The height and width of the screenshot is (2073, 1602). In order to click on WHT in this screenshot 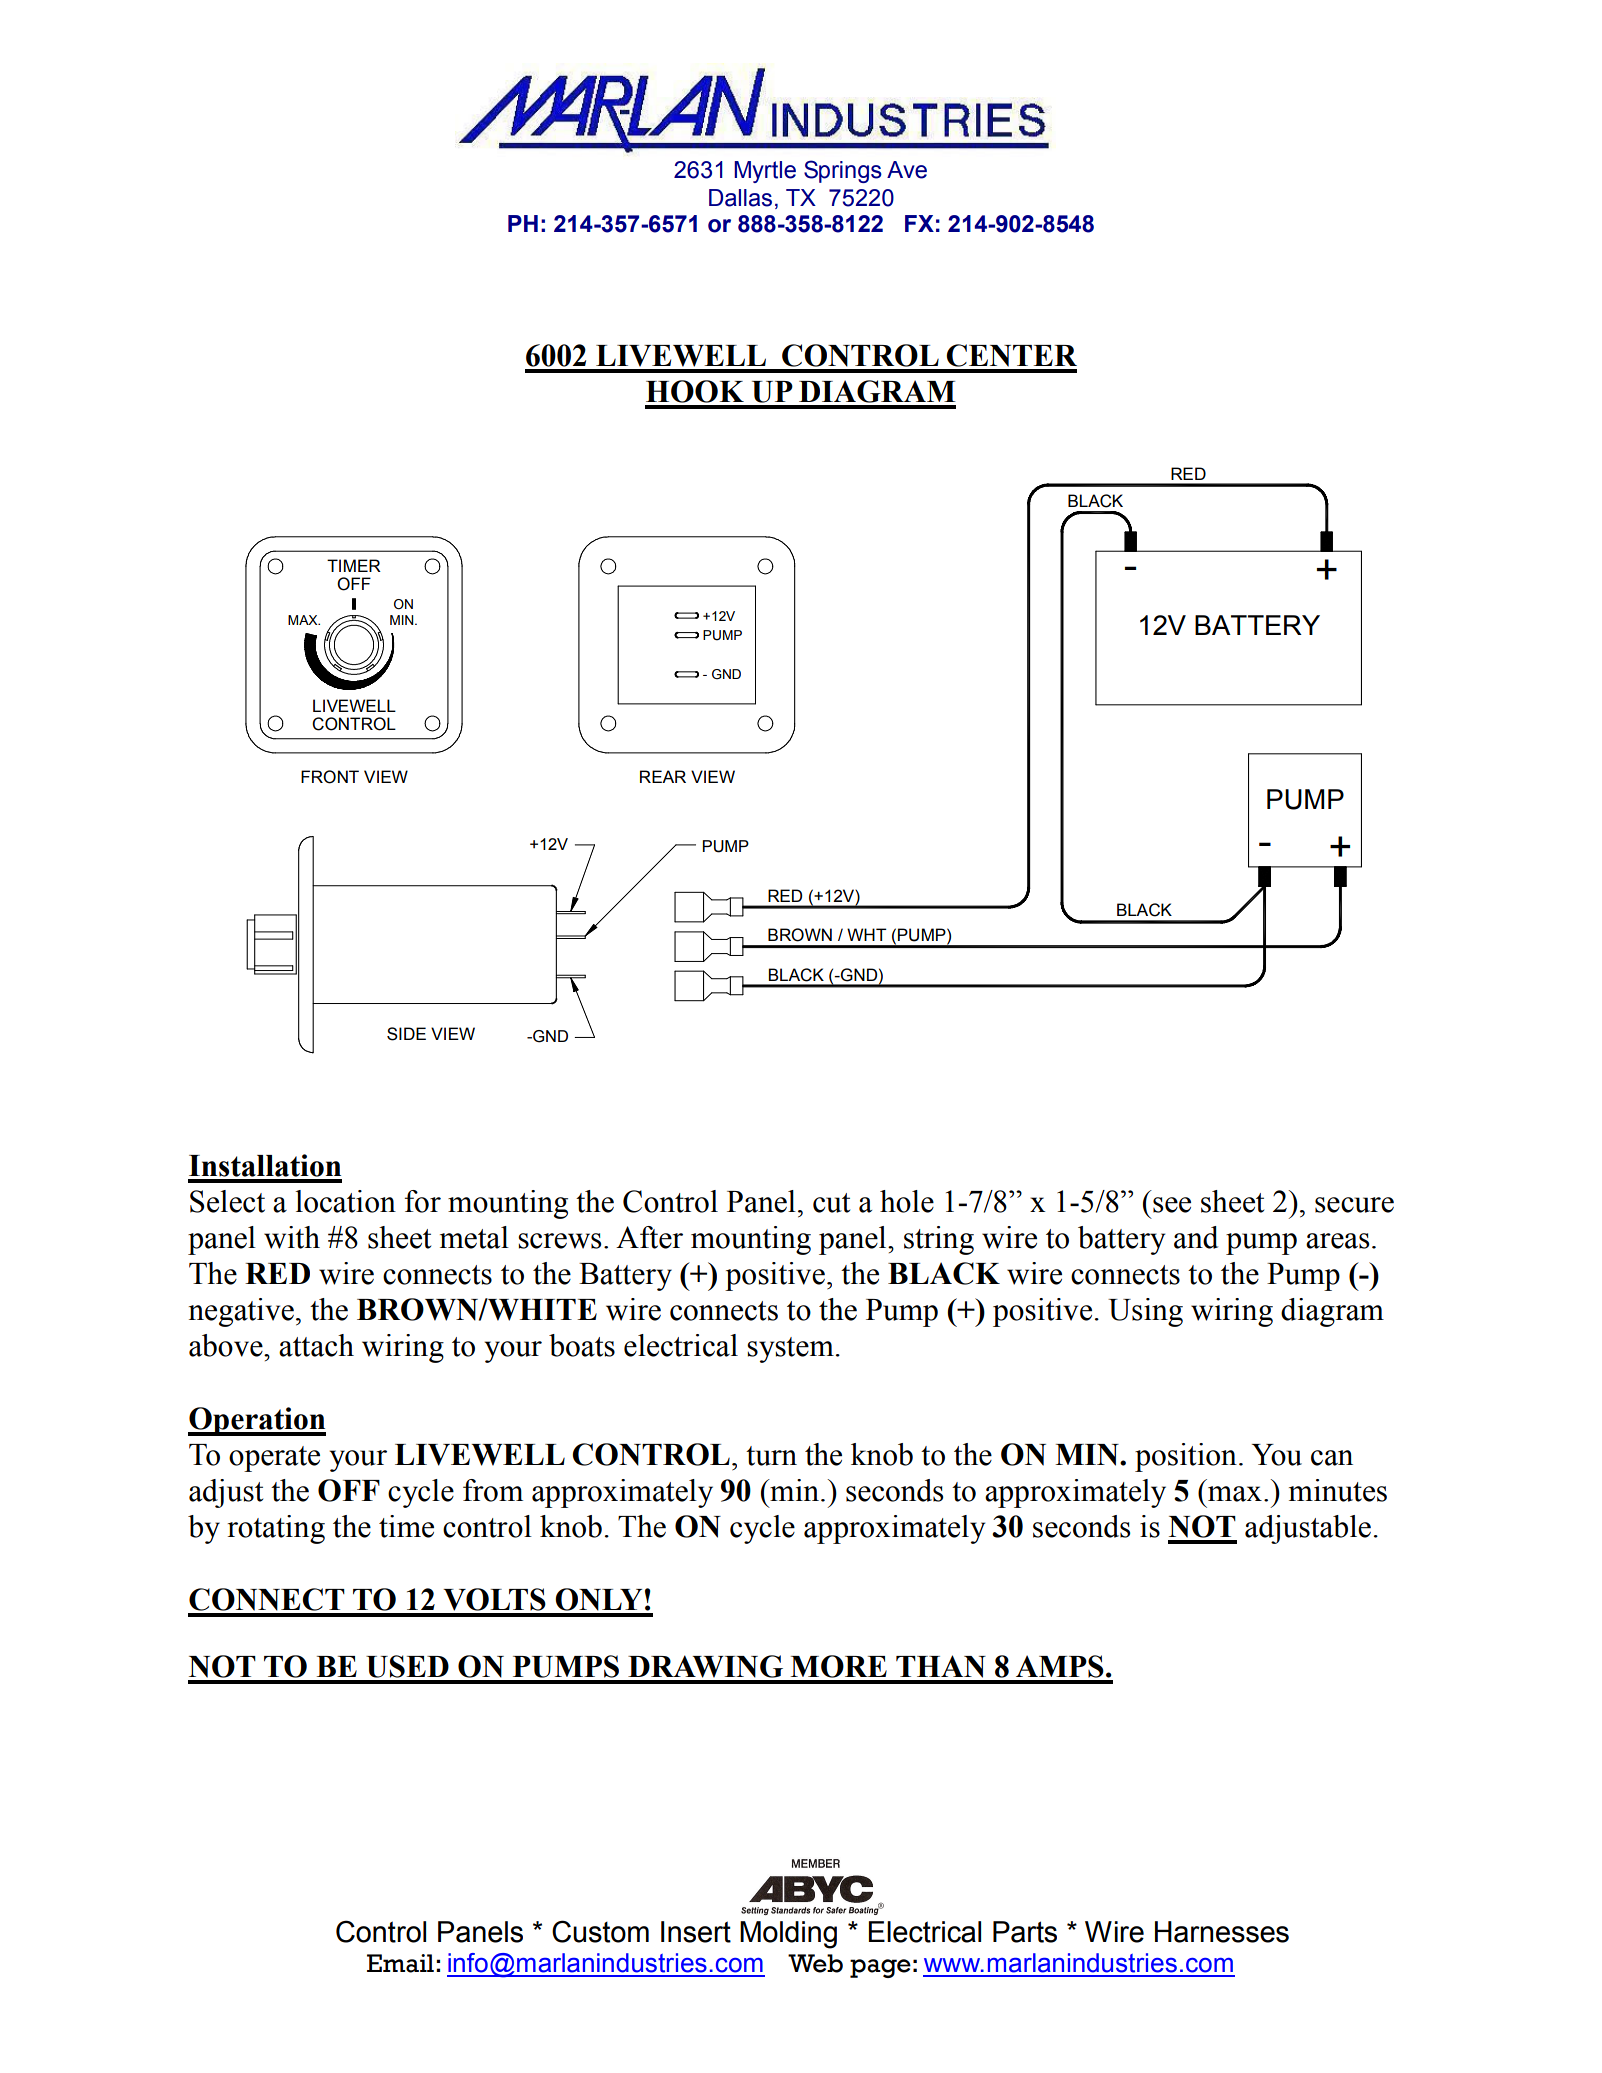, I will do `click(867, 934)`.
